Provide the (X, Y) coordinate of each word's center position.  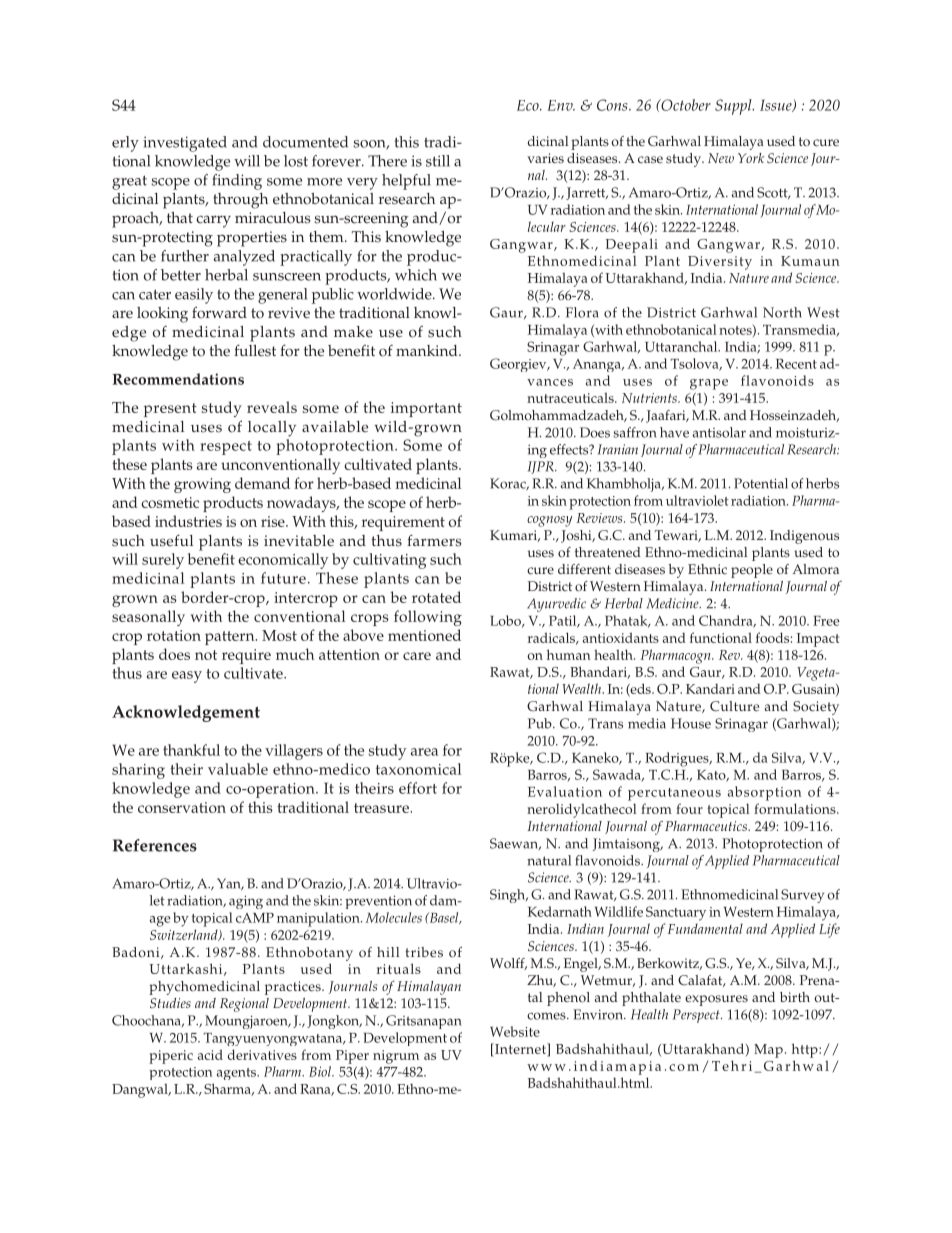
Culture (734, 706)
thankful (191, 750)
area (424, 752)
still (438, 161)
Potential (761, 483)
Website (515, 1031)
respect (226, 448)
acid (210, 1054)
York (751, 158)
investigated (185, 144)
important (426, 409)
